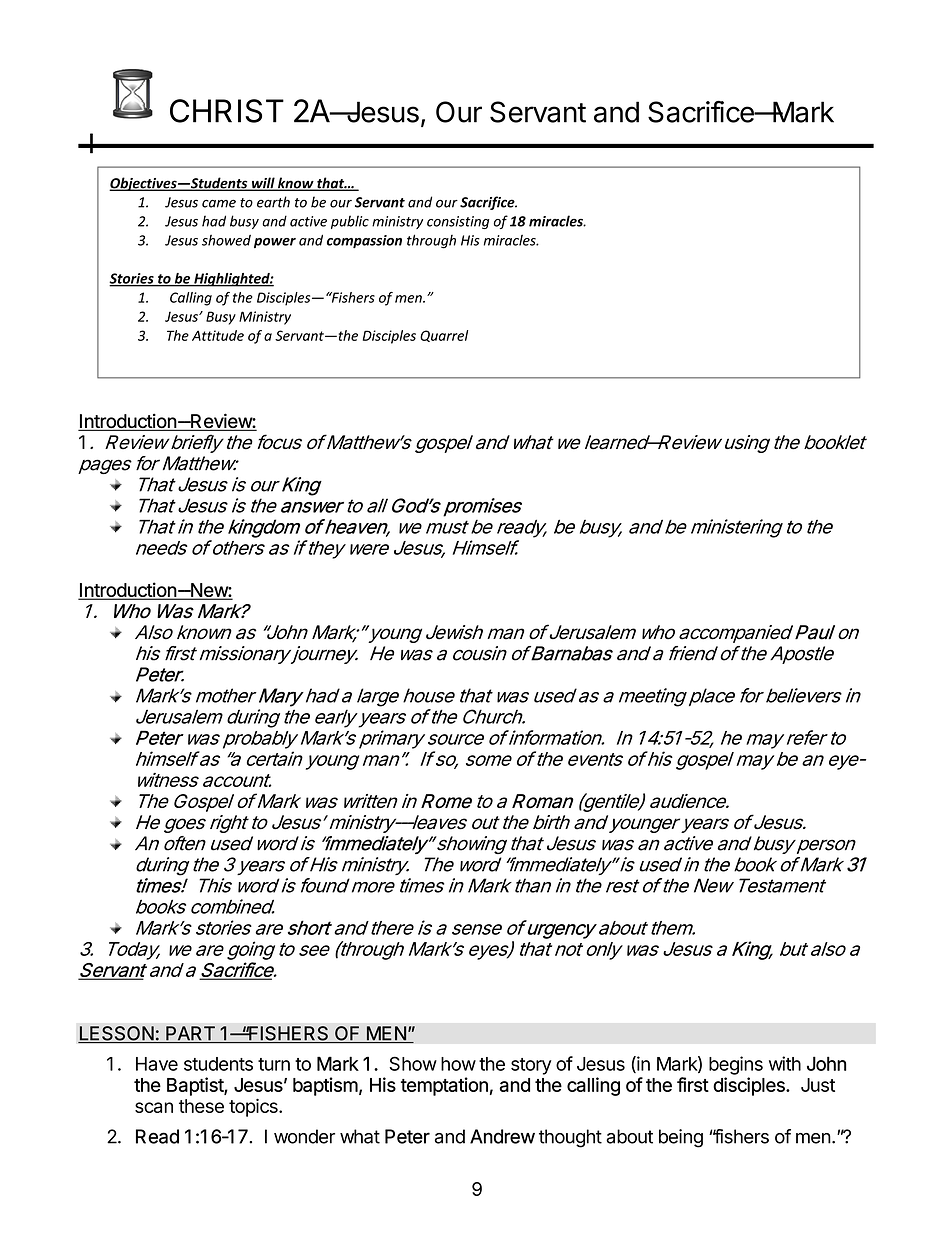 Image resolution: width=952 pixels, height=1233 pixels. Describe the element at coordinates (785, 1063) in the screenshot. I see `with` at that location.
